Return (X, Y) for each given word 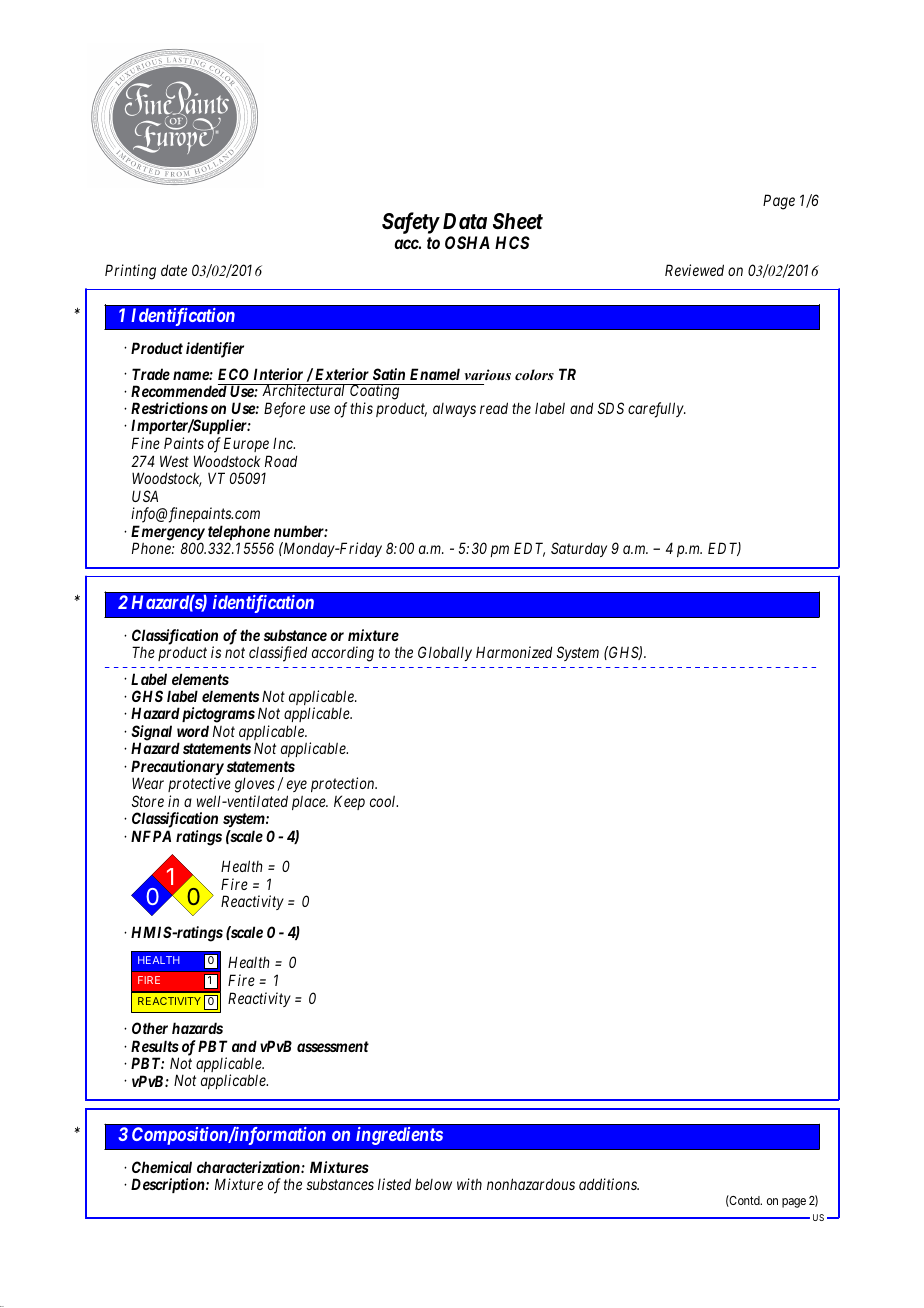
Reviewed (694, 270)
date (174, 270)
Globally (445, 653)
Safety (410, 223)
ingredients (400, 1135)
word (193, 731)
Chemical (162, 1167)
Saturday (579, 549)
